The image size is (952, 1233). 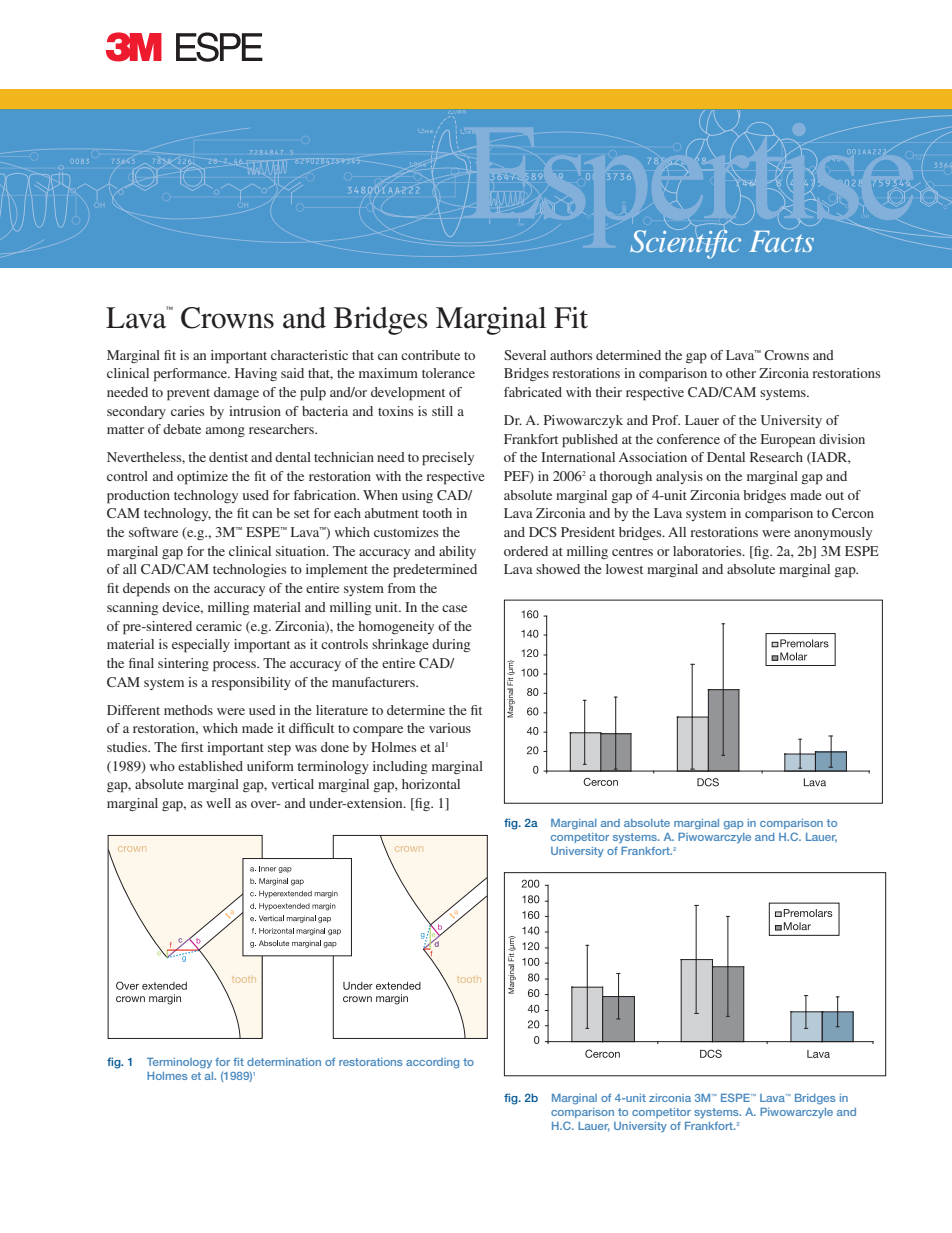 I want to click on including, so click(x=400, y=767).
